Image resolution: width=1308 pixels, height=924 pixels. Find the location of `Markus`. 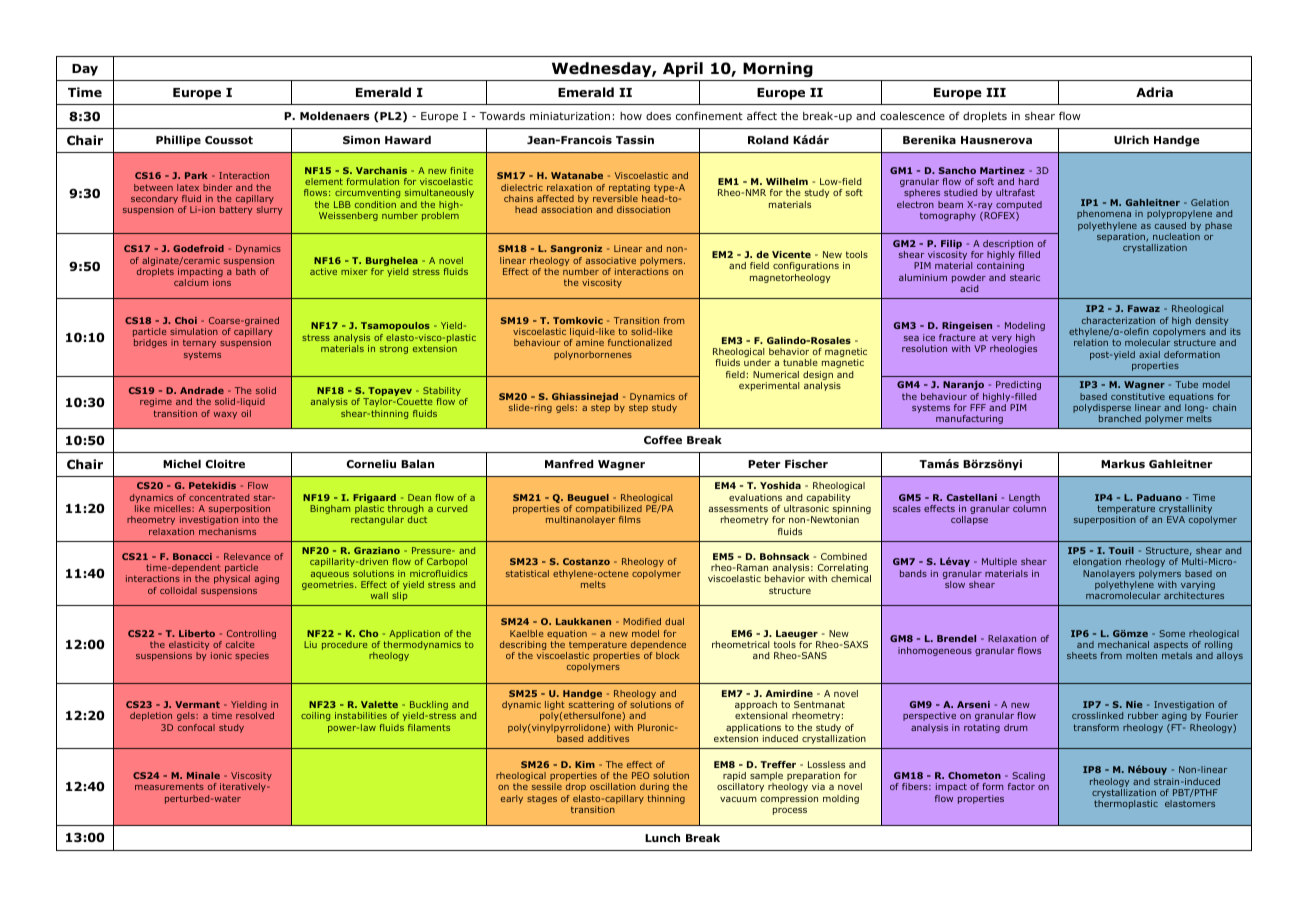

Markus is located at coordinates (1123, 463).
